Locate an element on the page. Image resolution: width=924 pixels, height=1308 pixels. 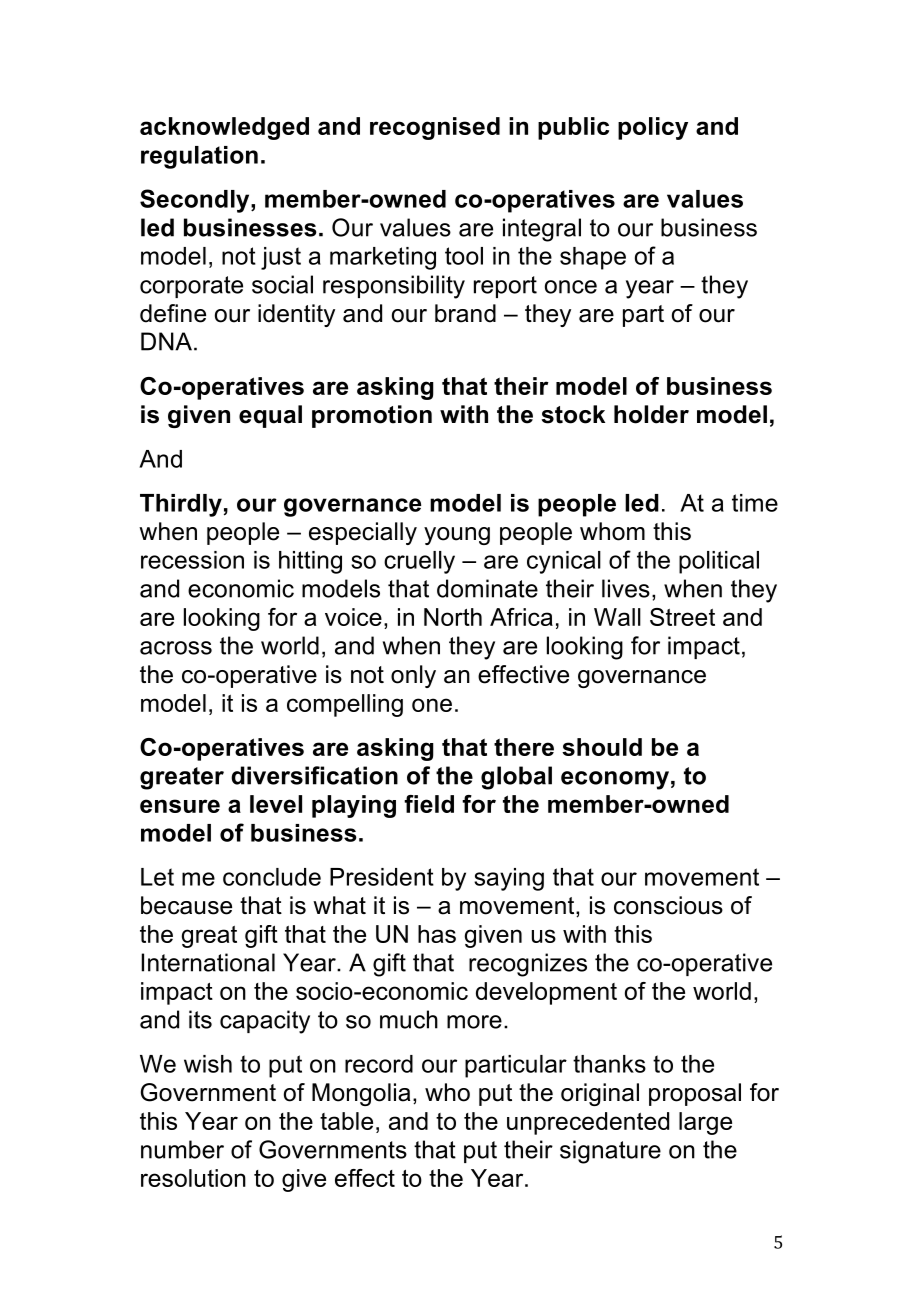
brand is located at coordinates (465, 313).
